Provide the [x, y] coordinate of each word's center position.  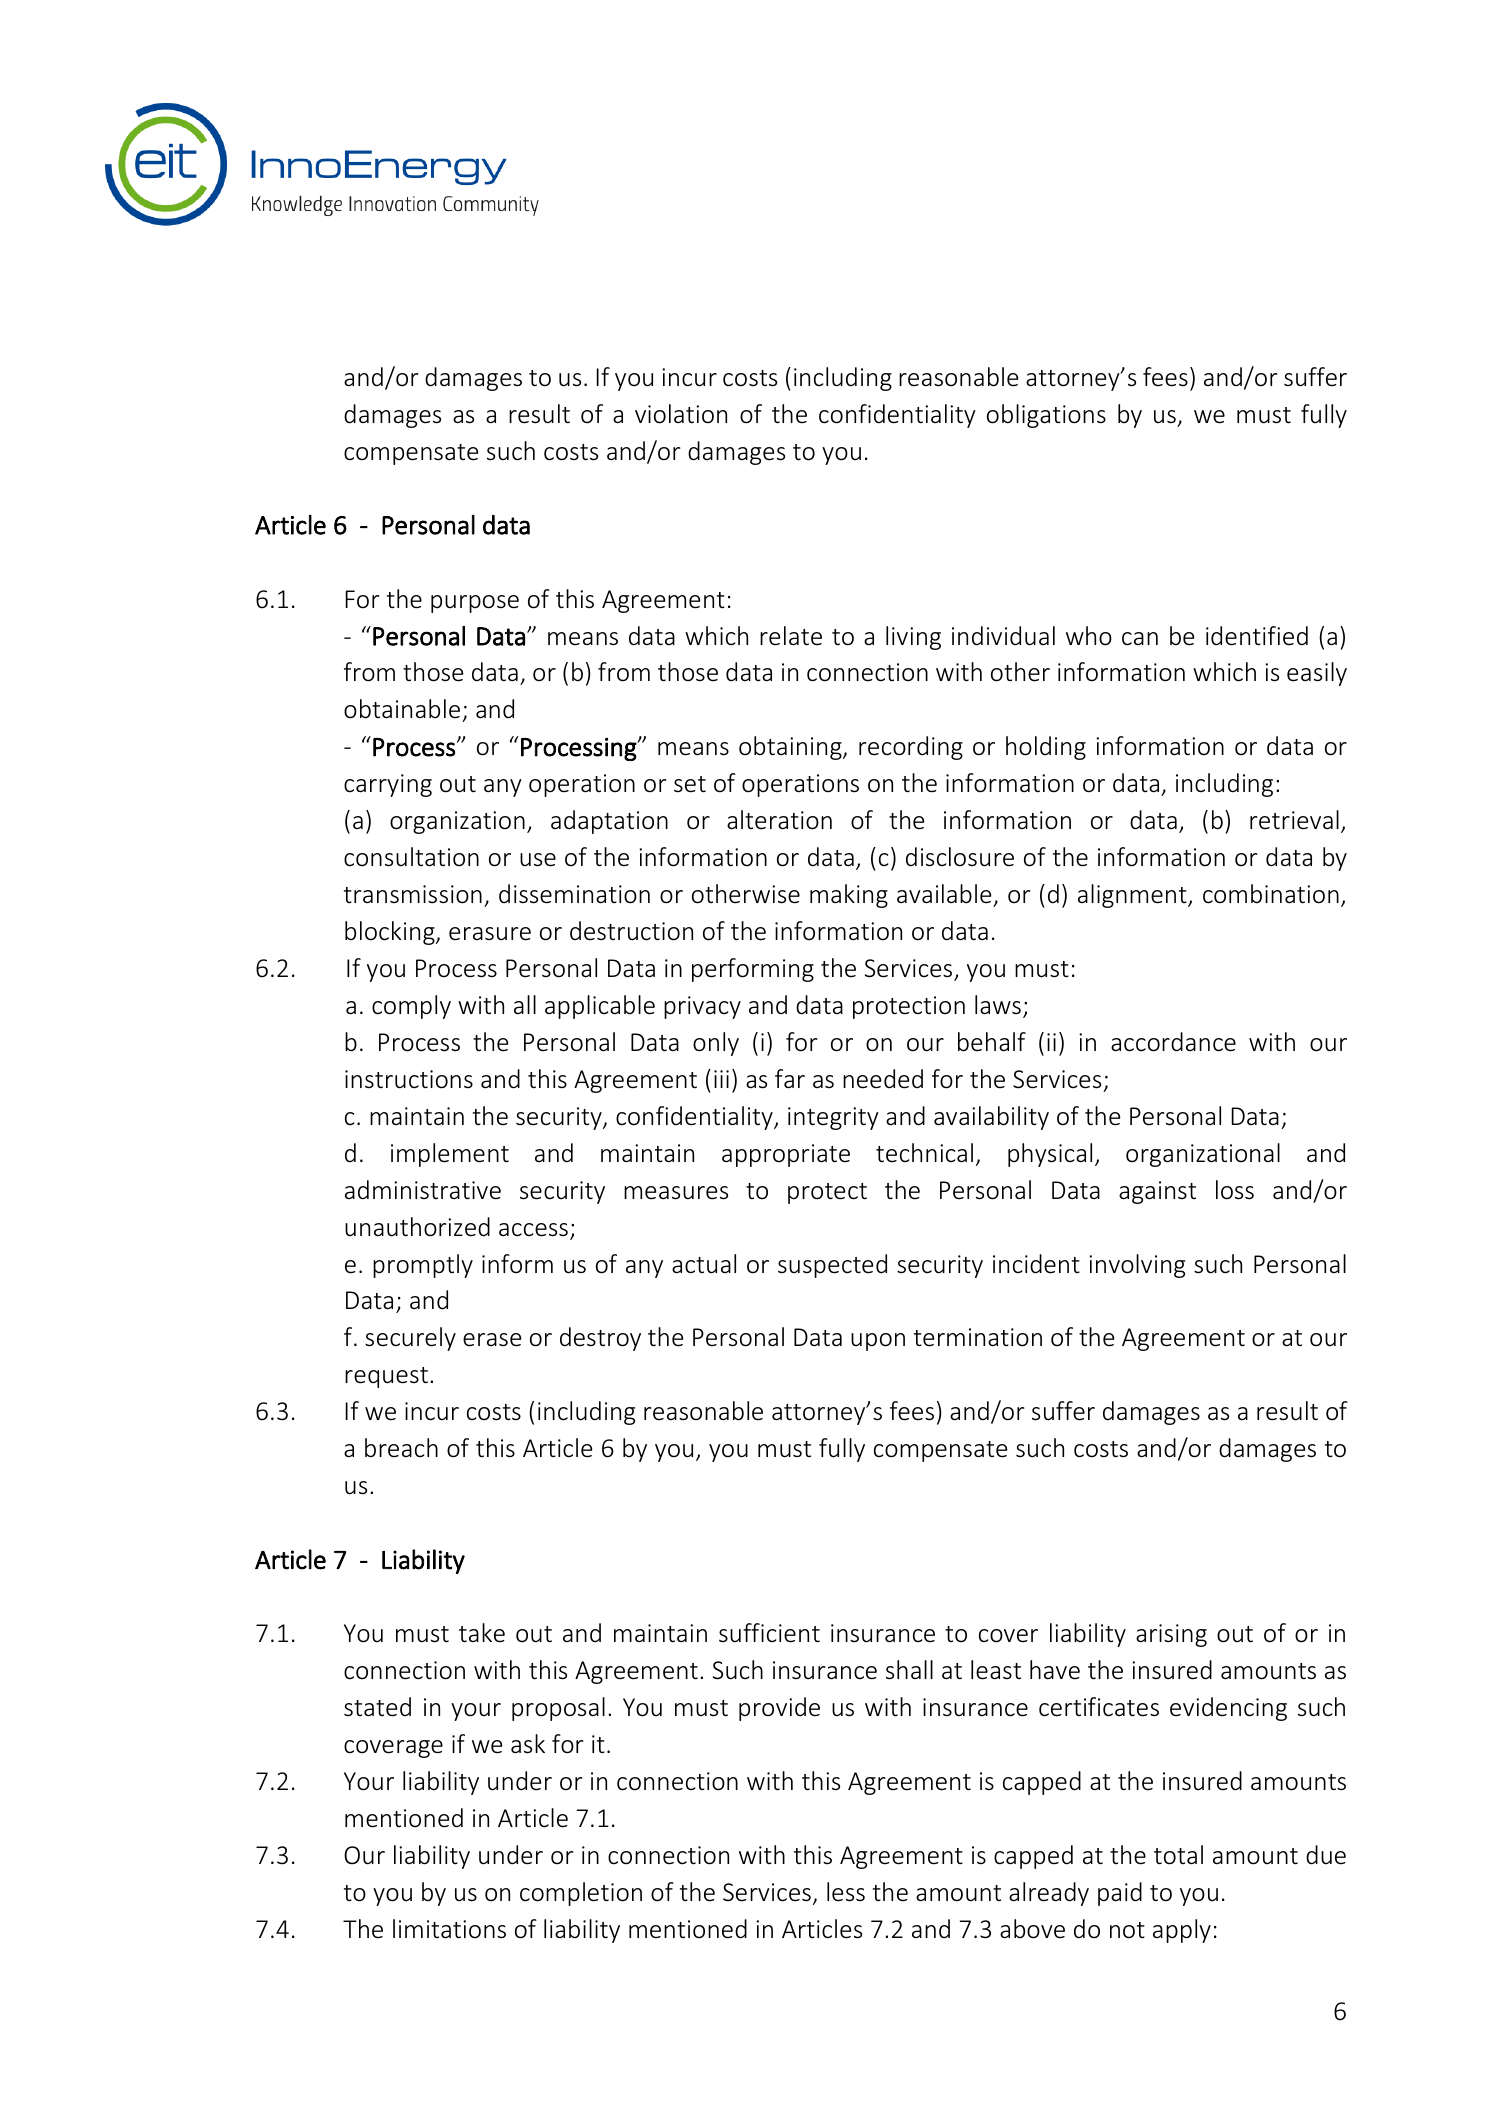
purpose [475, 604]
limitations [449, 1929]
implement [450, 1155]
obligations [1046, 416]
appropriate [786, 1155]
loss [1235, 1190]
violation [681, 414]
